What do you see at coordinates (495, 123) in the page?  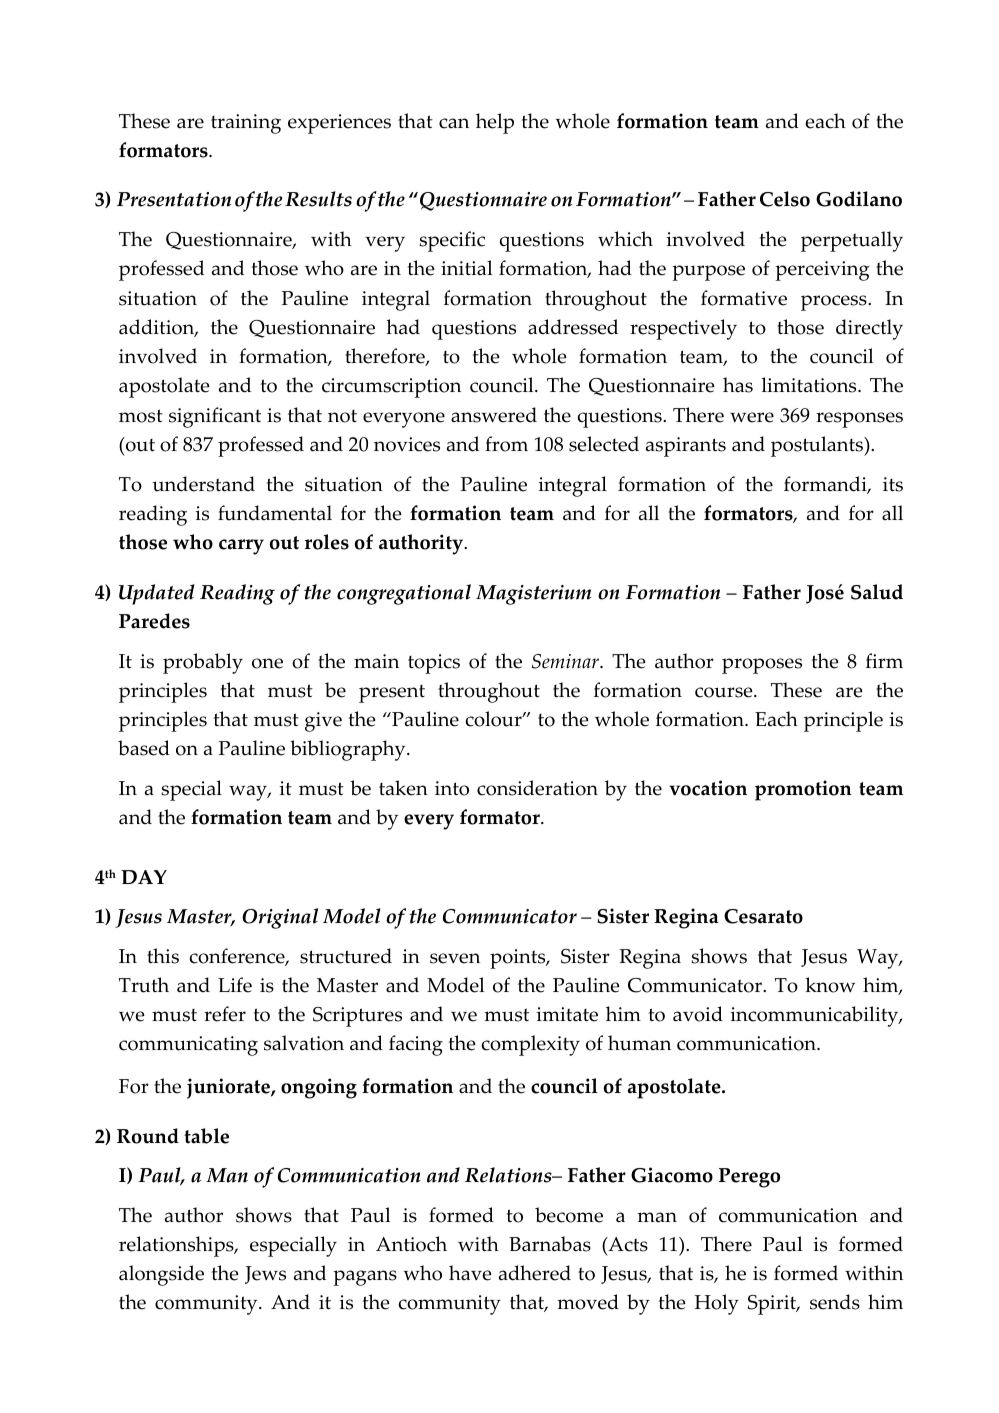 I see `help` at bounding box center [495, 123].
